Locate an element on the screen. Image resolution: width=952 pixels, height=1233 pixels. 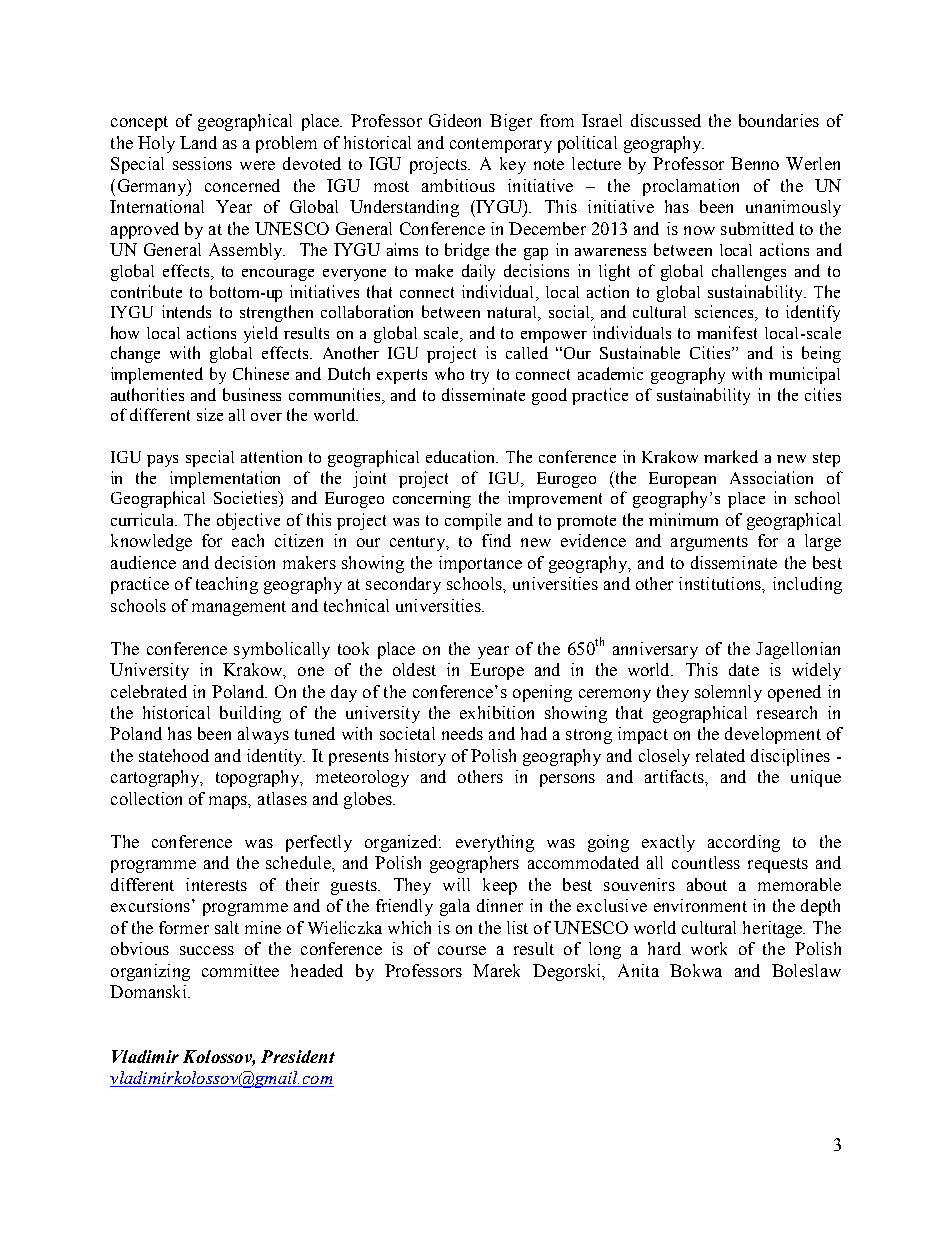
committee is located at coordinates (240, 970).
